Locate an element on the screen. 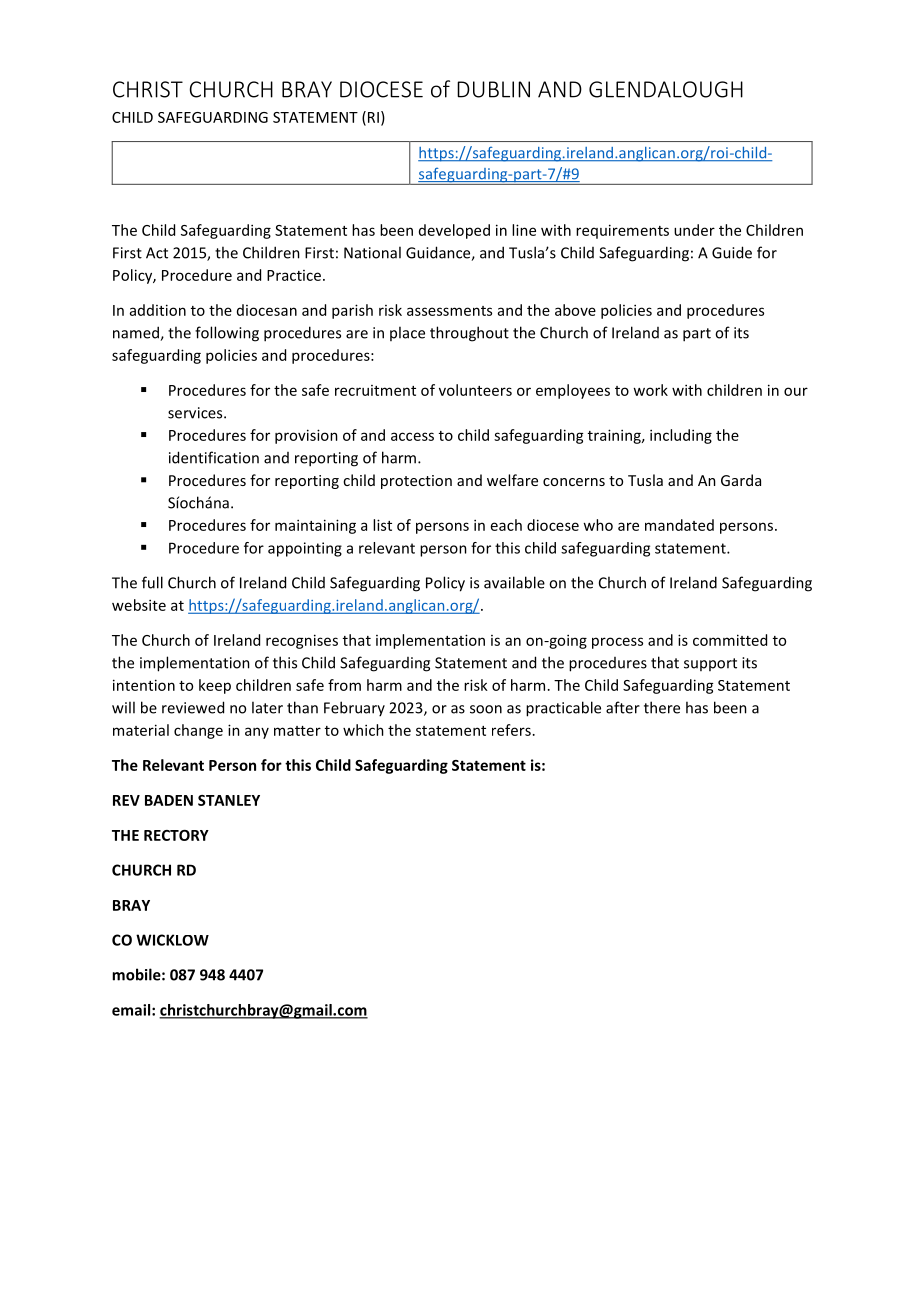 The height and width of the screenshot is (1308, 924). available is located at coordinates (514, 582).
